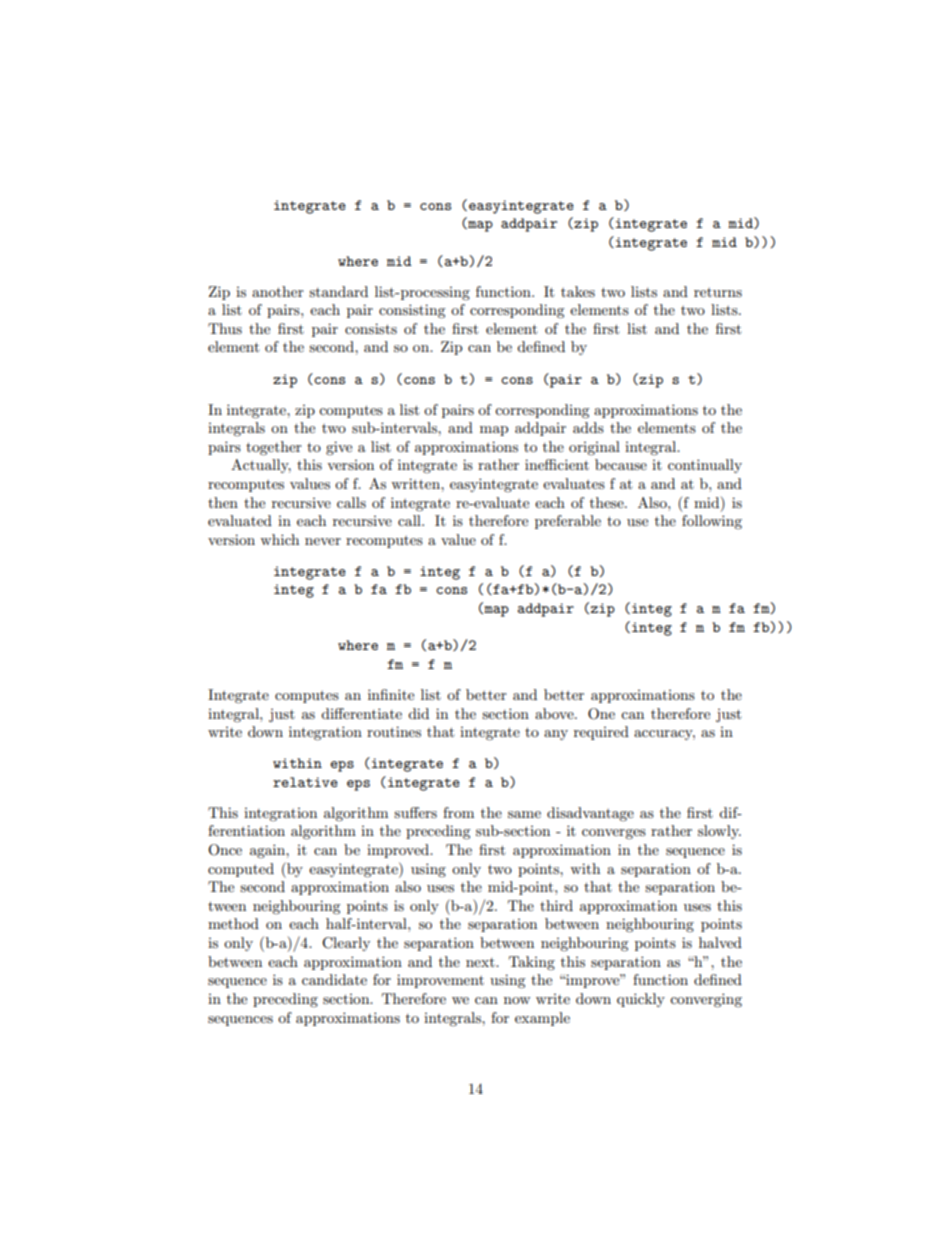 The image size is (952, 1233). I want to click on takes, so click(578, 291).
